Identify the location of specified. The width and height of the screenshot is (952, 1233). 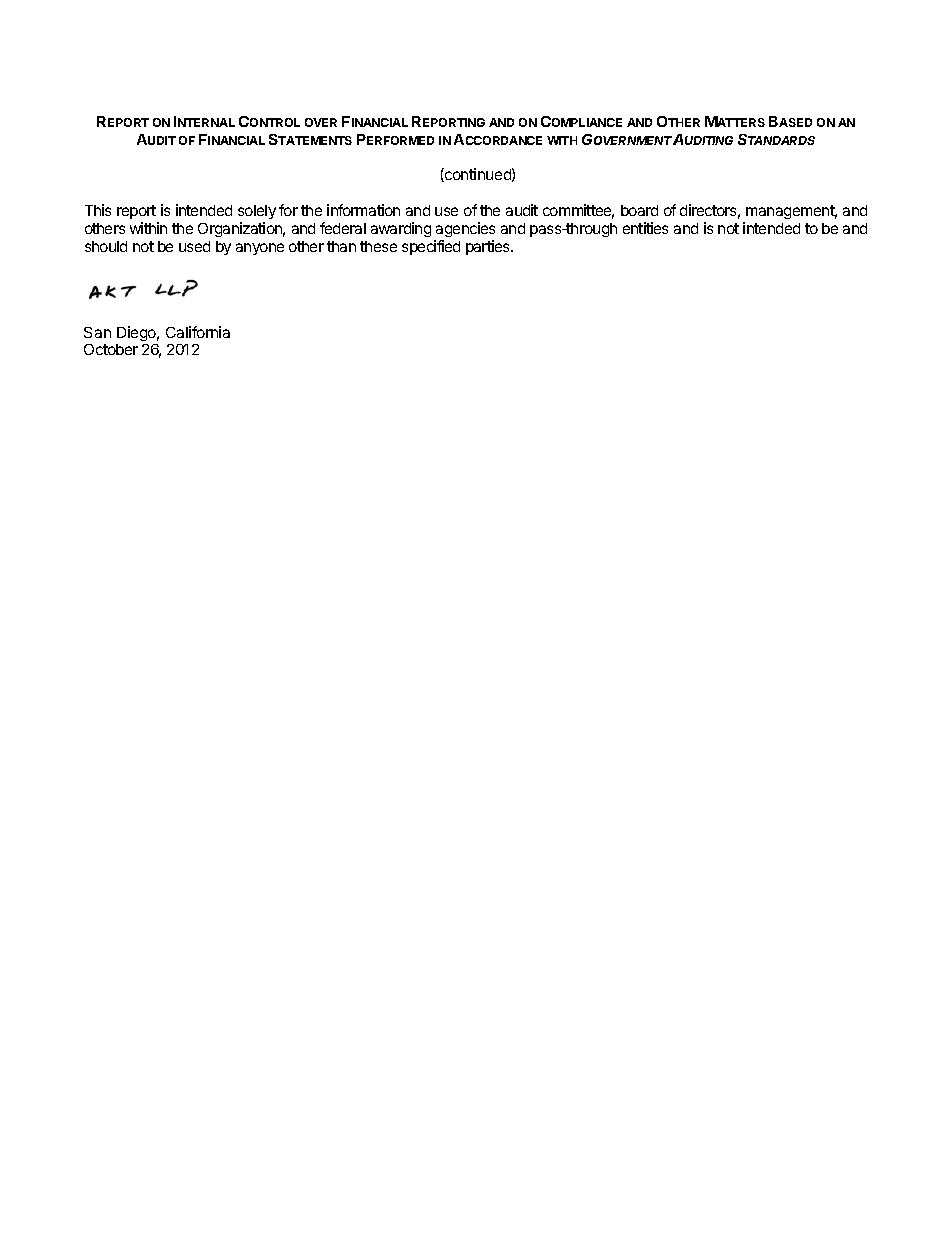
(431, 247).
